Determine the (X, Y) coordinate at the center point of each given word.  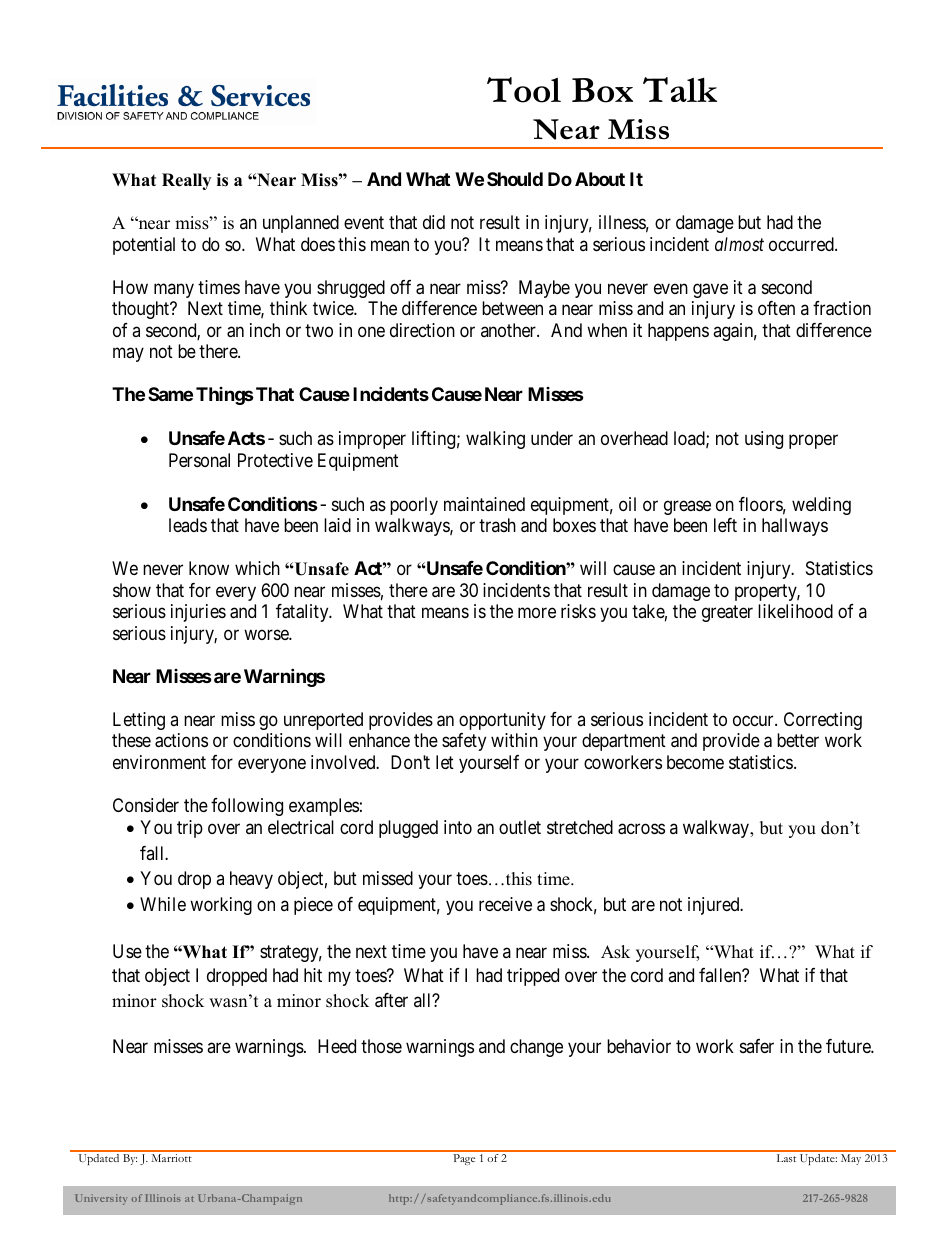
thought (142, 310)
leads (188, 525)
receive (505, 904)
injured (715, 906)
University (101, 1199)
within (514, 740)
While (163, 904)
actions (181, 740)
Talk (680, 89)
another (509, 330)
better (798, 740)
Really (186, 181)
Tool (524, 90)
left (725, 525)
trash (497, 525)
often (776, 308)
